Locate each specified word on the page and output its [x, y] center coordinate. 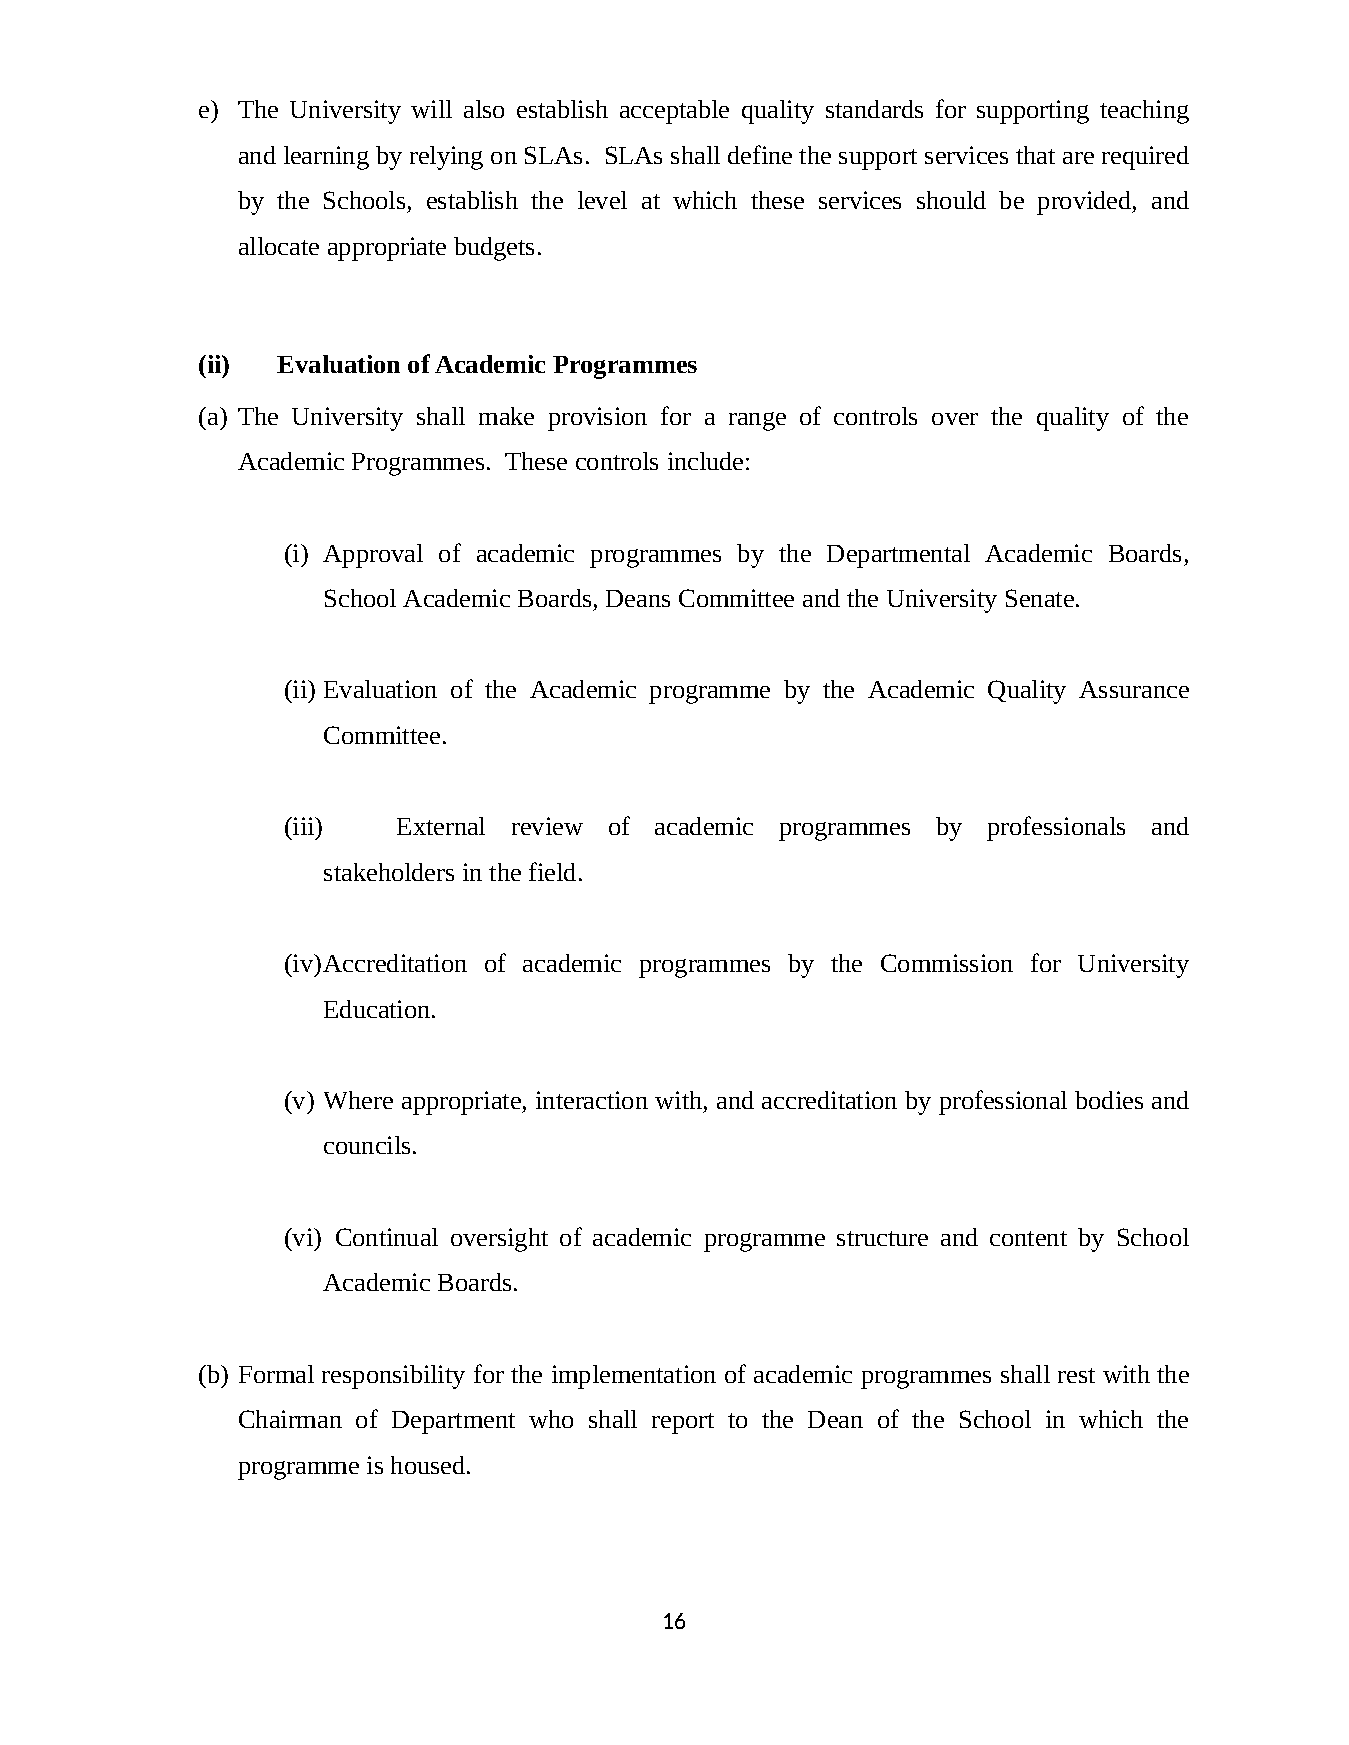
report [683, 1423]
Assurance [1134, 689]
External [441, 826]
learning [326, 158]
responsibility [393, 1377]
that [1035, 155]
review [547, 826]
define [760, 154]
